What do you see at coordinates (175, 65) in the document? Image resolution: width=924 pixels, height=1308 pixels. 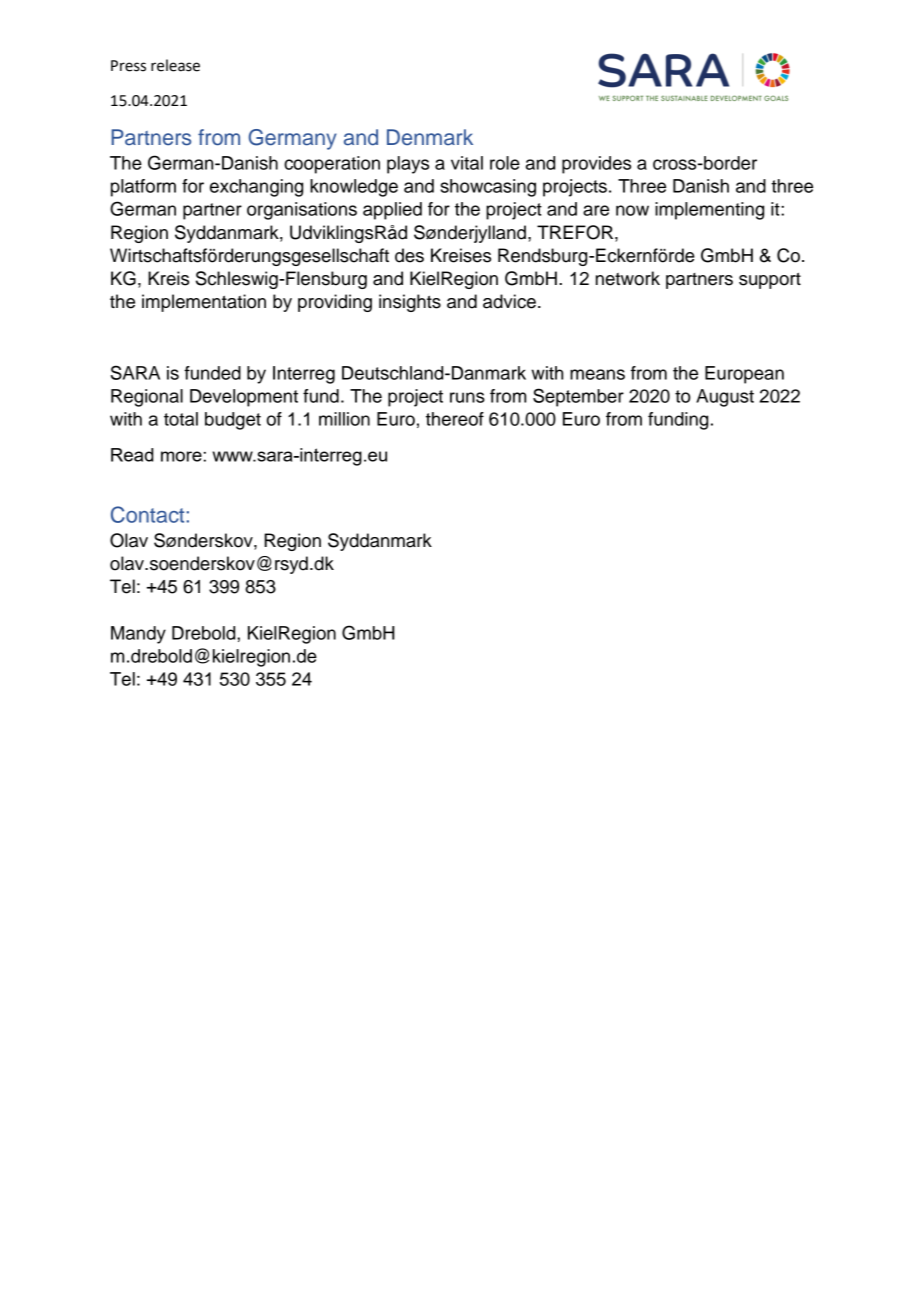 I see `release` at bounding box center [175, 65].
